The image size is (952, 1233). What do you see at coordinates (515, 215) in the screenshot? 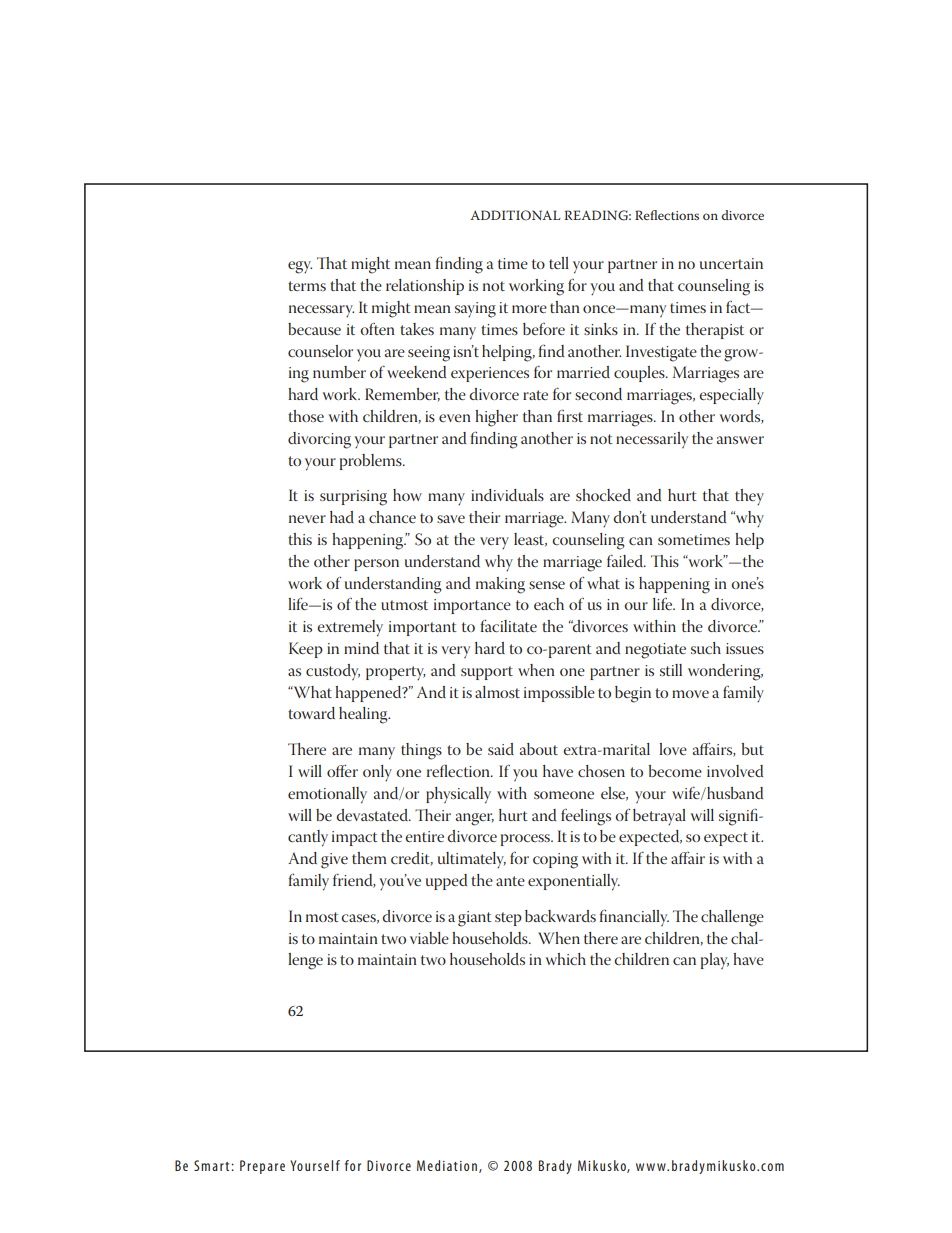
I see `ADDITIONAL` at bounding box center [515, 215].
